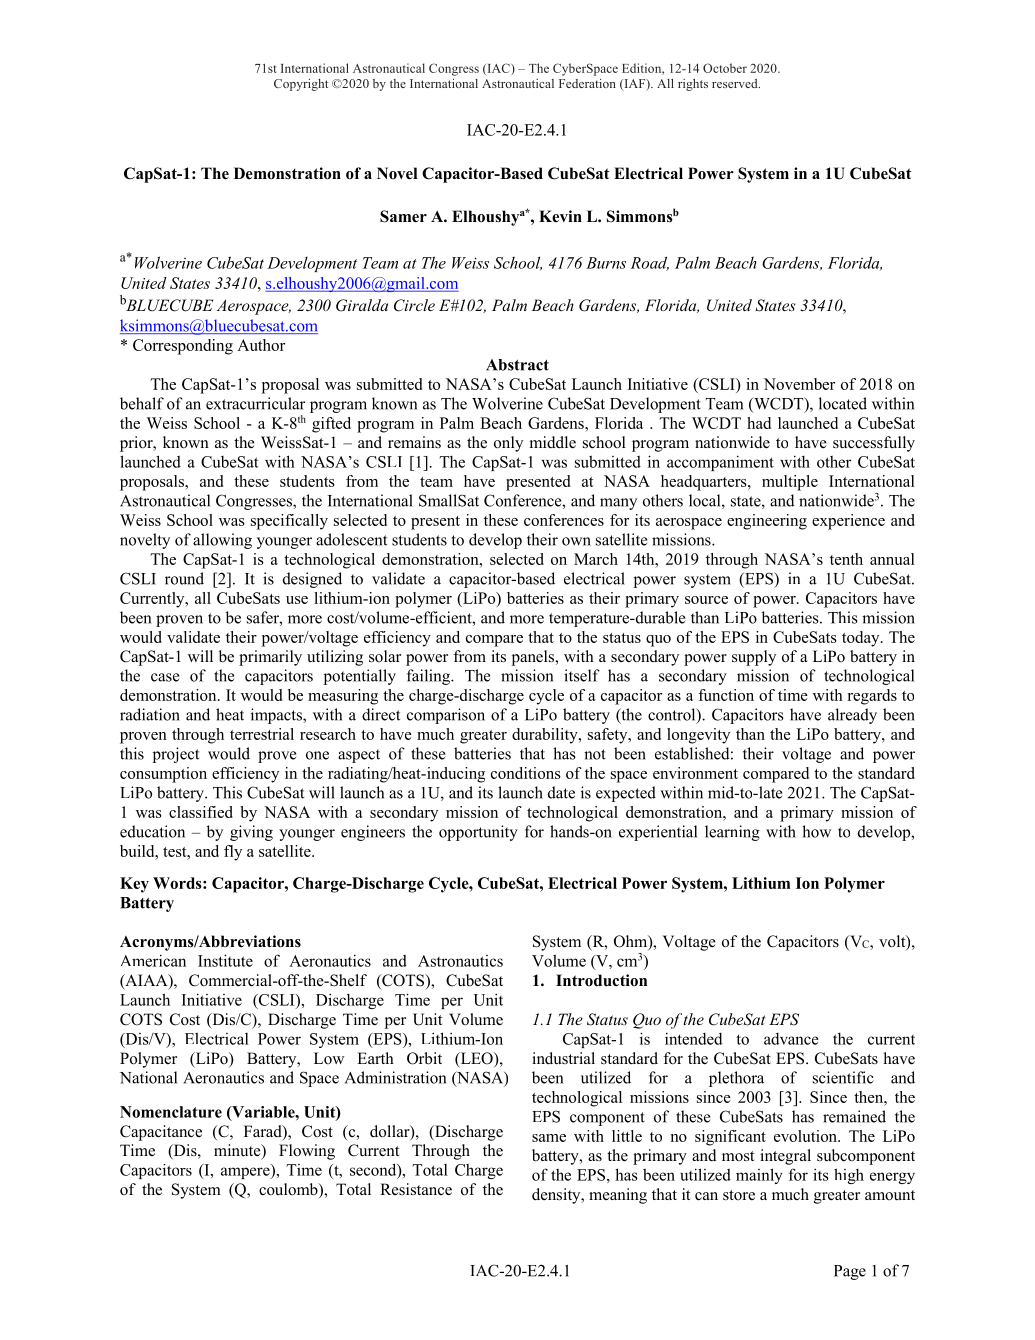 The height and width of the screenshot is (1340, 1035). What do you see at coordinates (790, 483) in the screenshot?
I see `multiple` at bounding box center [790, 483].
